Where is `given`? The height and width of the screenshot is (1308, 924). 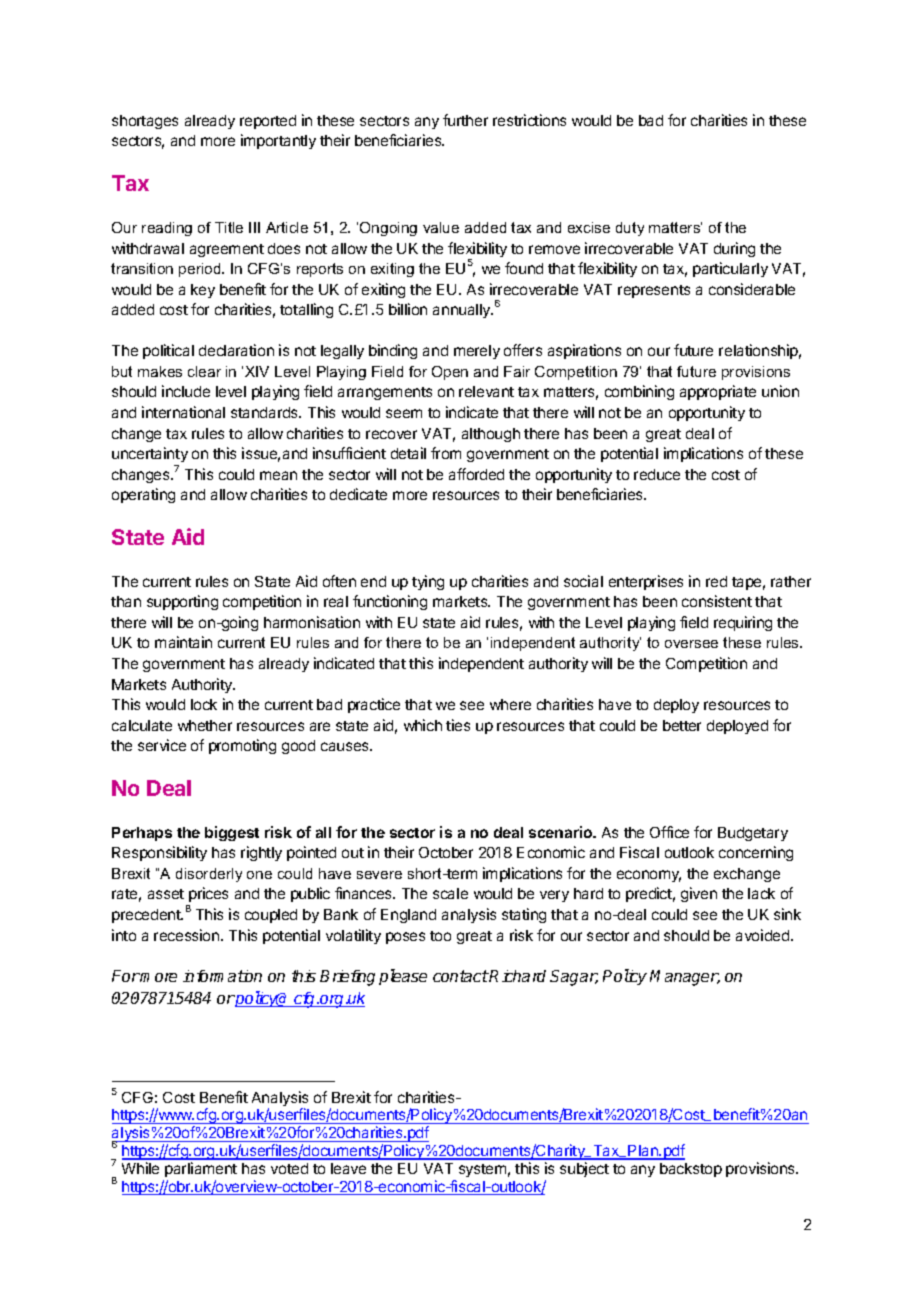 given is located at coordinates (699, 894).
